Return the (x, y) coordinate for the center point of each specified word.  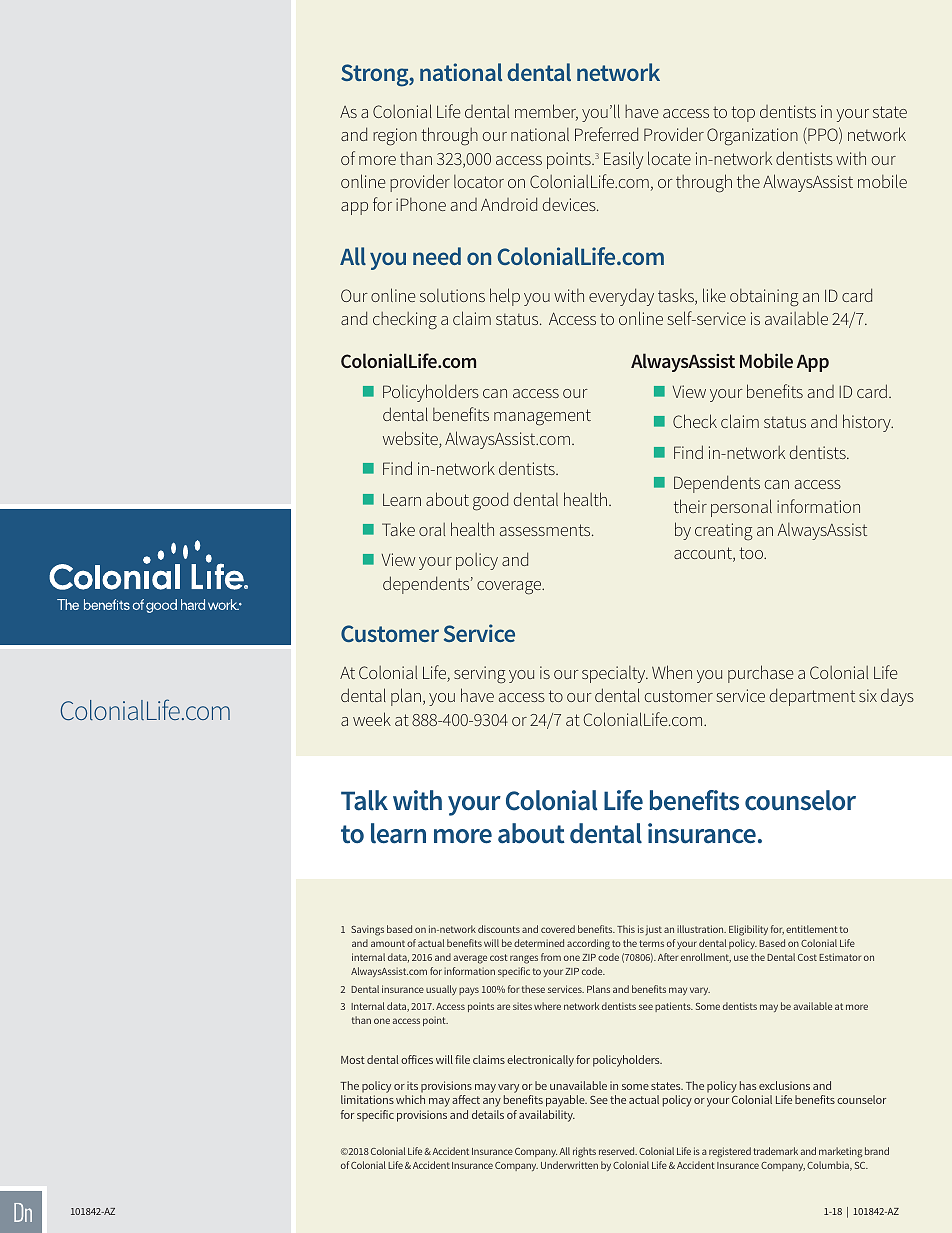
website (411, 439)
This (626, 929)
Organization (752, 137)
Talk (364, 800)
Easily (624, 160)
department (812, 697)
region (395, 137)
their (690, 506)
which (410, 1099)
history (868, 423)
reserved (618, 1151)
